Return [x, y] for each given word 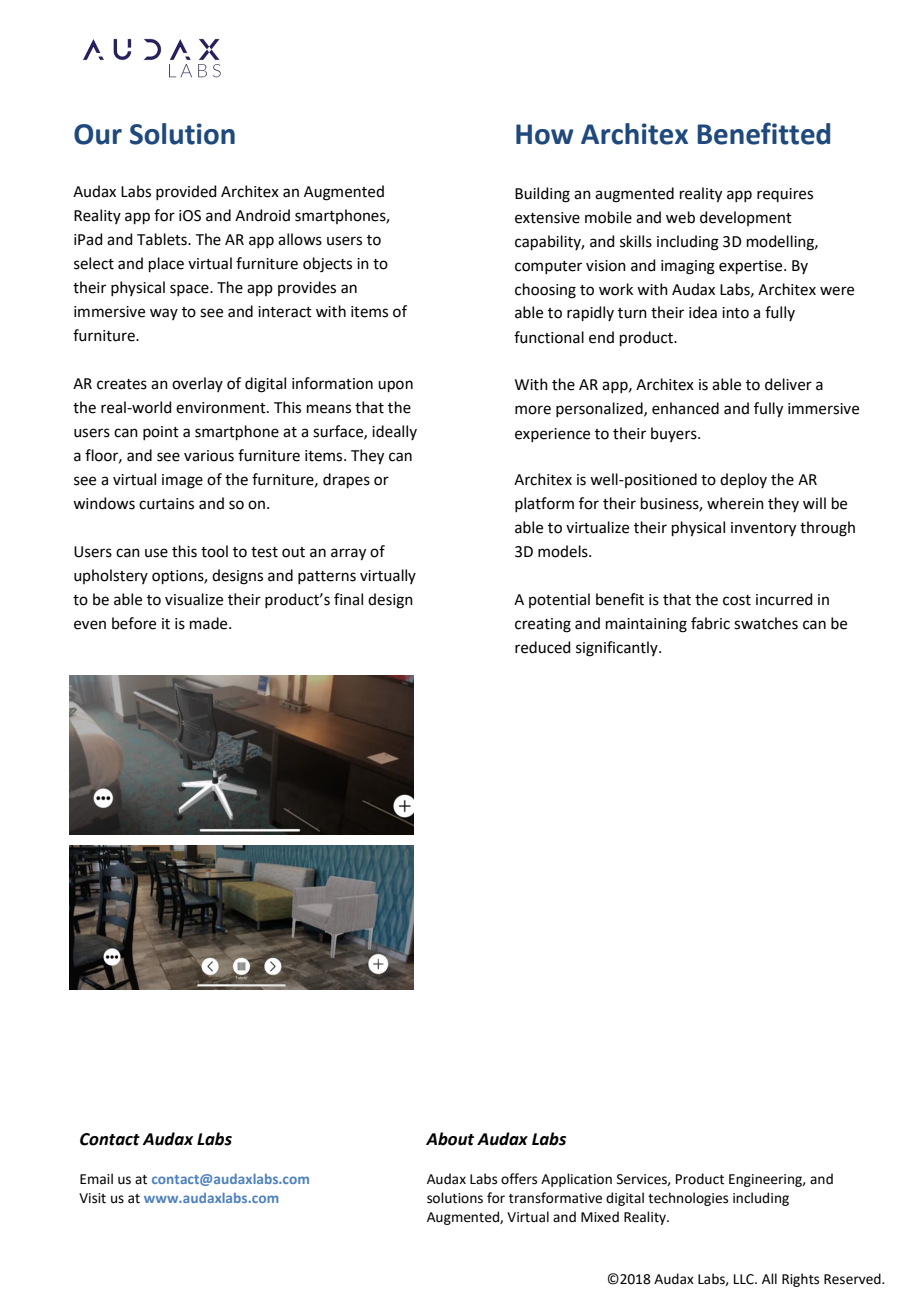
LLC [745, 1279]
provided [186, 192]
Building [542, 195]
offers [519, 1179]
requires [785, 195]
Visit [92, 1198]
